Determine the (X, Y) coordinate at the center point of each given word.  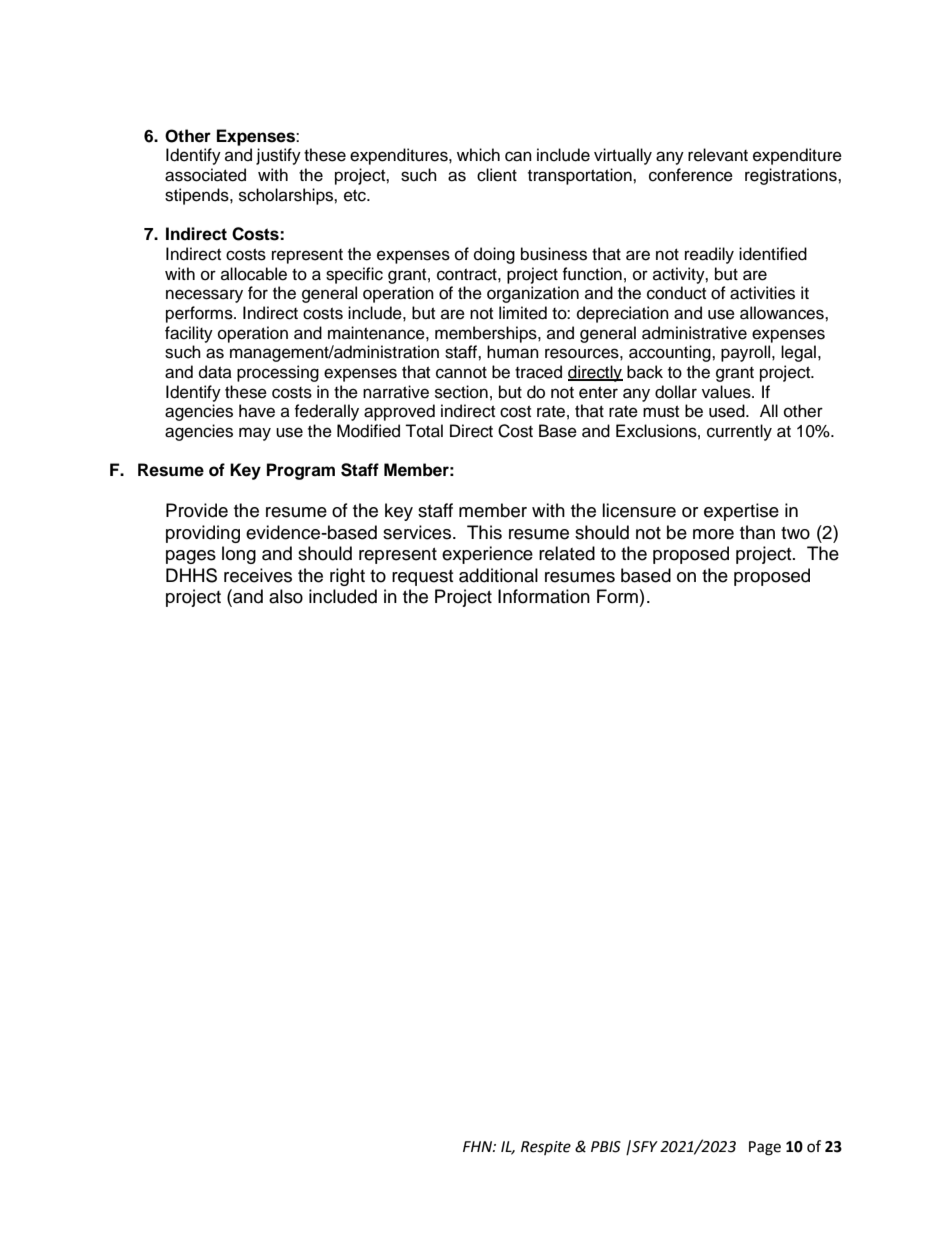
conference (691, 175)
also (286, 596)
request (422, 578)
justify (278, 156)
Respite (546, 1148)
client (497, 175)
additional (498, 575)
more (713, 534)
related (567, 553)
